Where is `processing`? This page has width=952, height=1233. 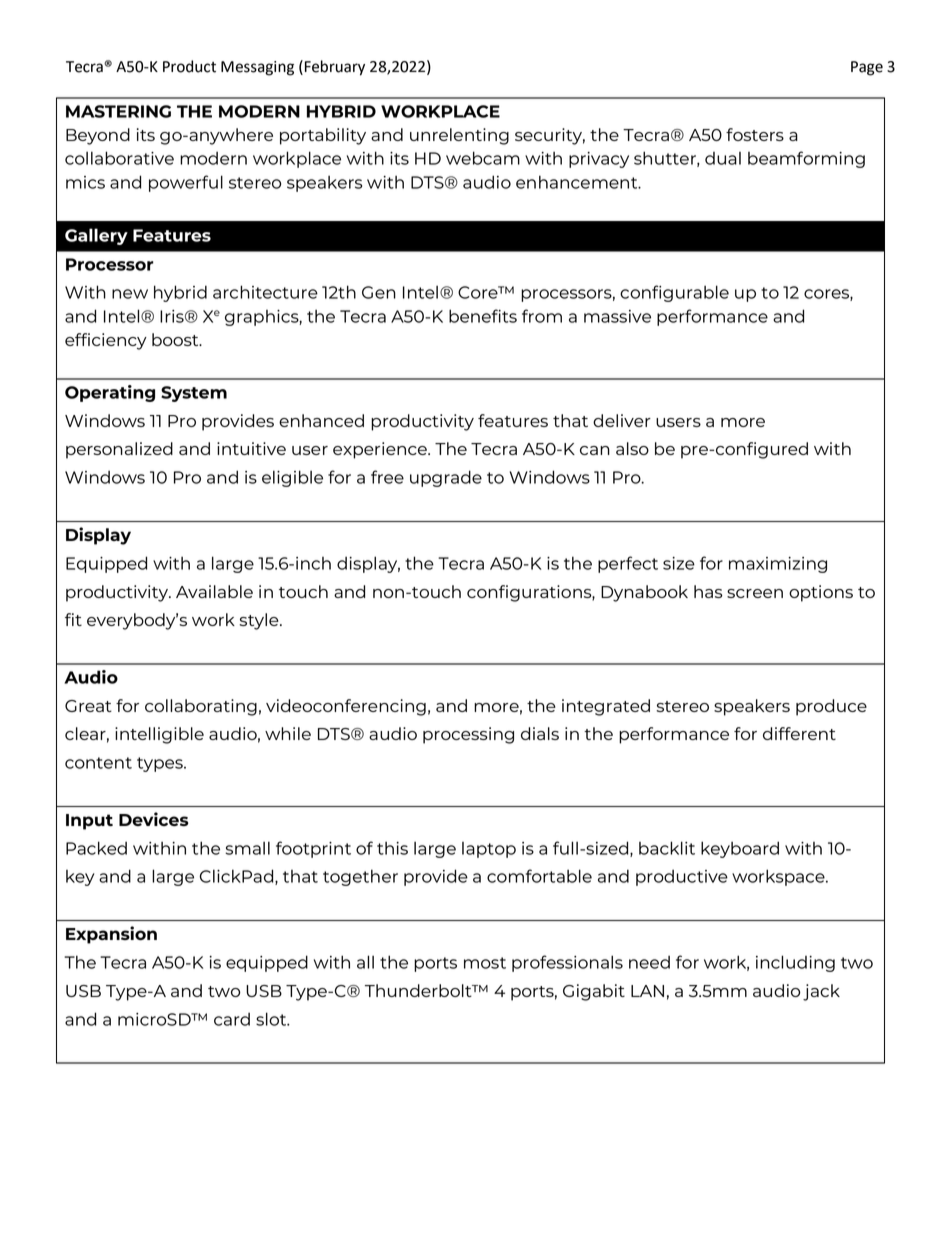 processing is located at coordinates (468, 735).
